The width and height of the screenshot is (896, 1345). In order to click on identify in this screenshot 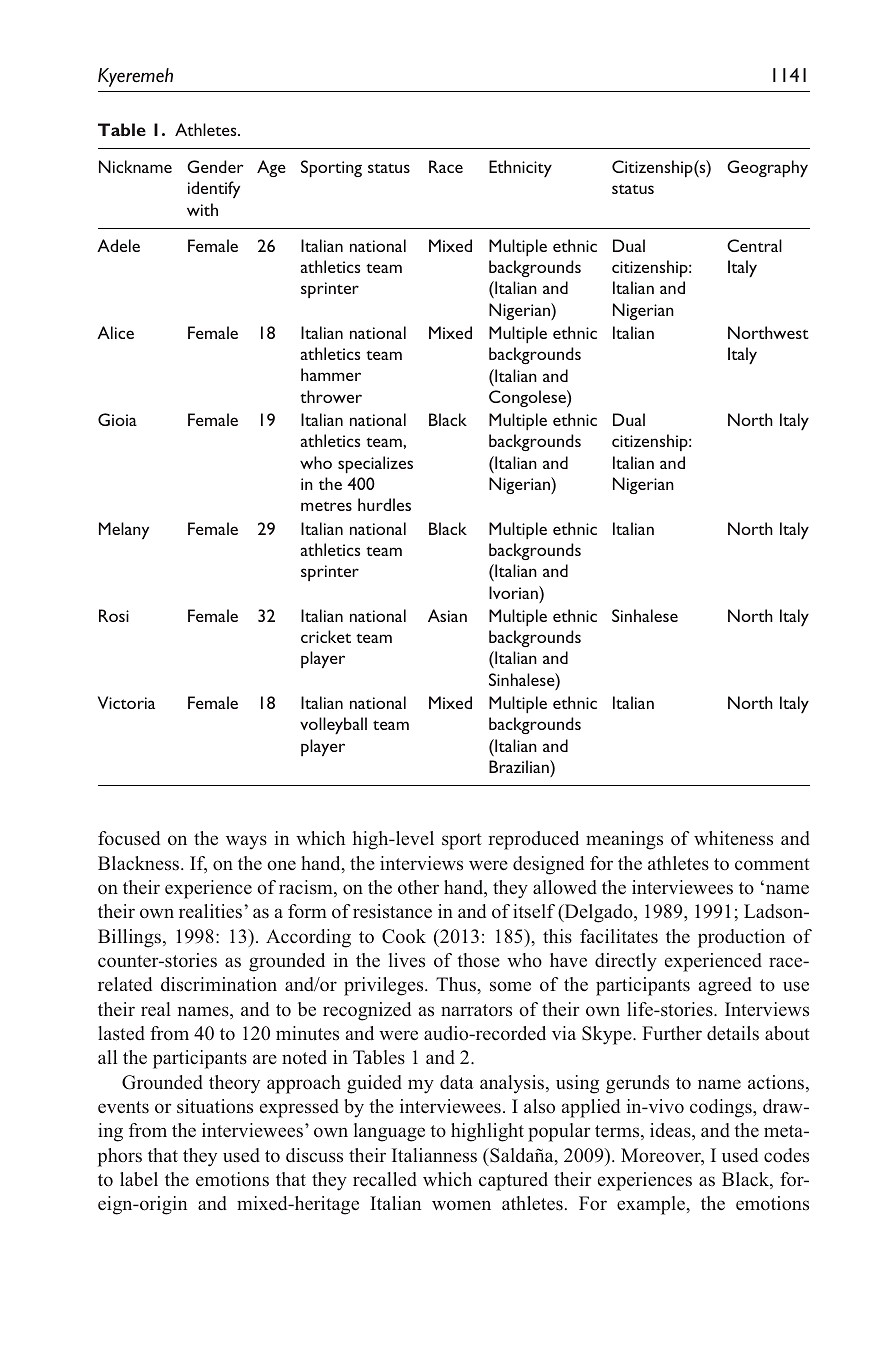, I will do `click(214, 189)`.
